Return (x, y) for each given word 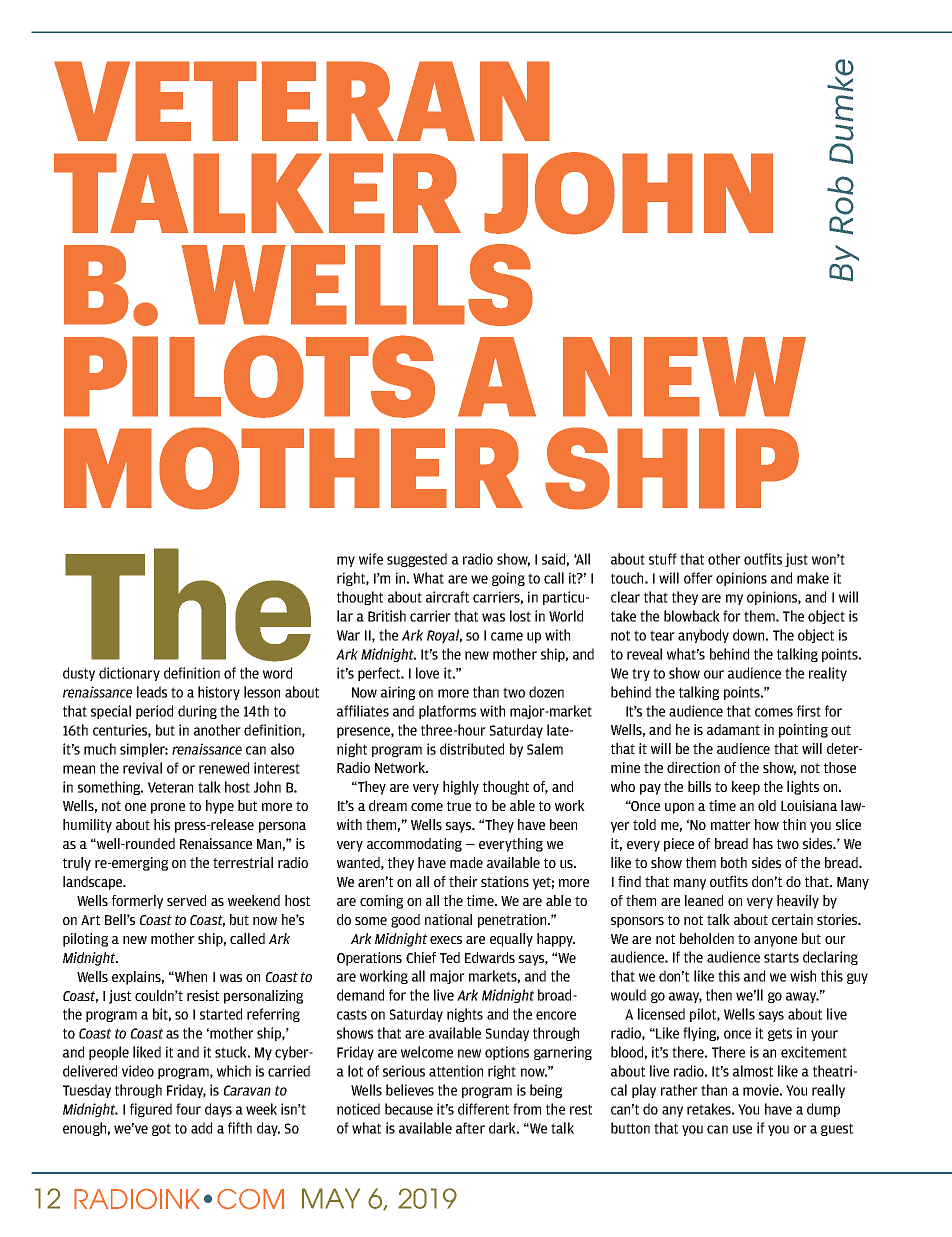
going (508, 579)
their (463, 881)
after (470, 1128)
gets (780, 1034)
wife (371, 559)
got (161, 1129)
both (734, 862)
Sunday (507, 1034)
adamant (733, 729)
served (186, 900)
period (154, 712)
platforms (447, 712)
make (813, 578)
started (221, 1014)
